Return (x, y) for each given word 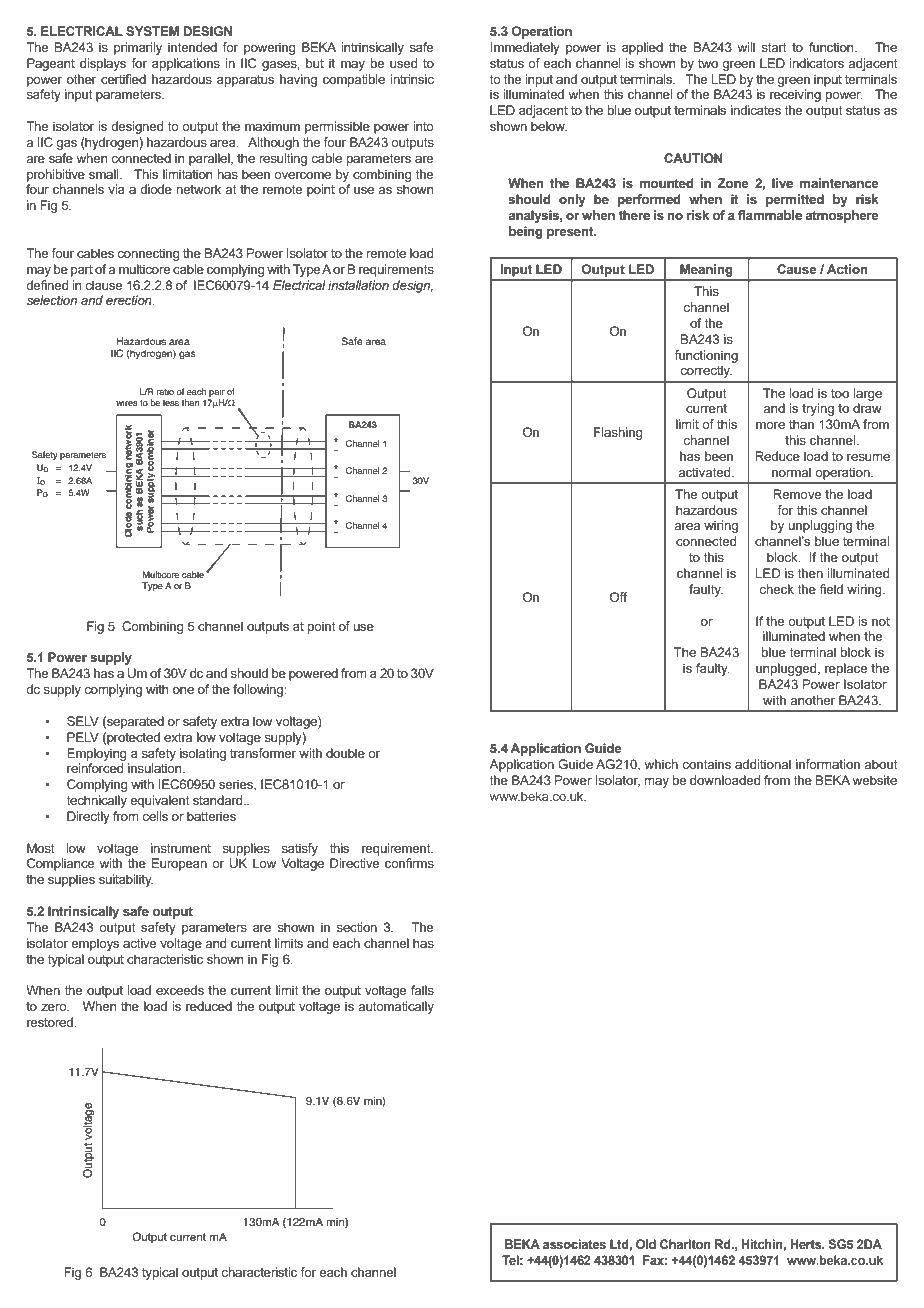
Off (618, 597)
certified (123, 79)
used (403, 63)
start (774, 47)
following (259, 690)
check (776, 589)
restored (51, 1022)
